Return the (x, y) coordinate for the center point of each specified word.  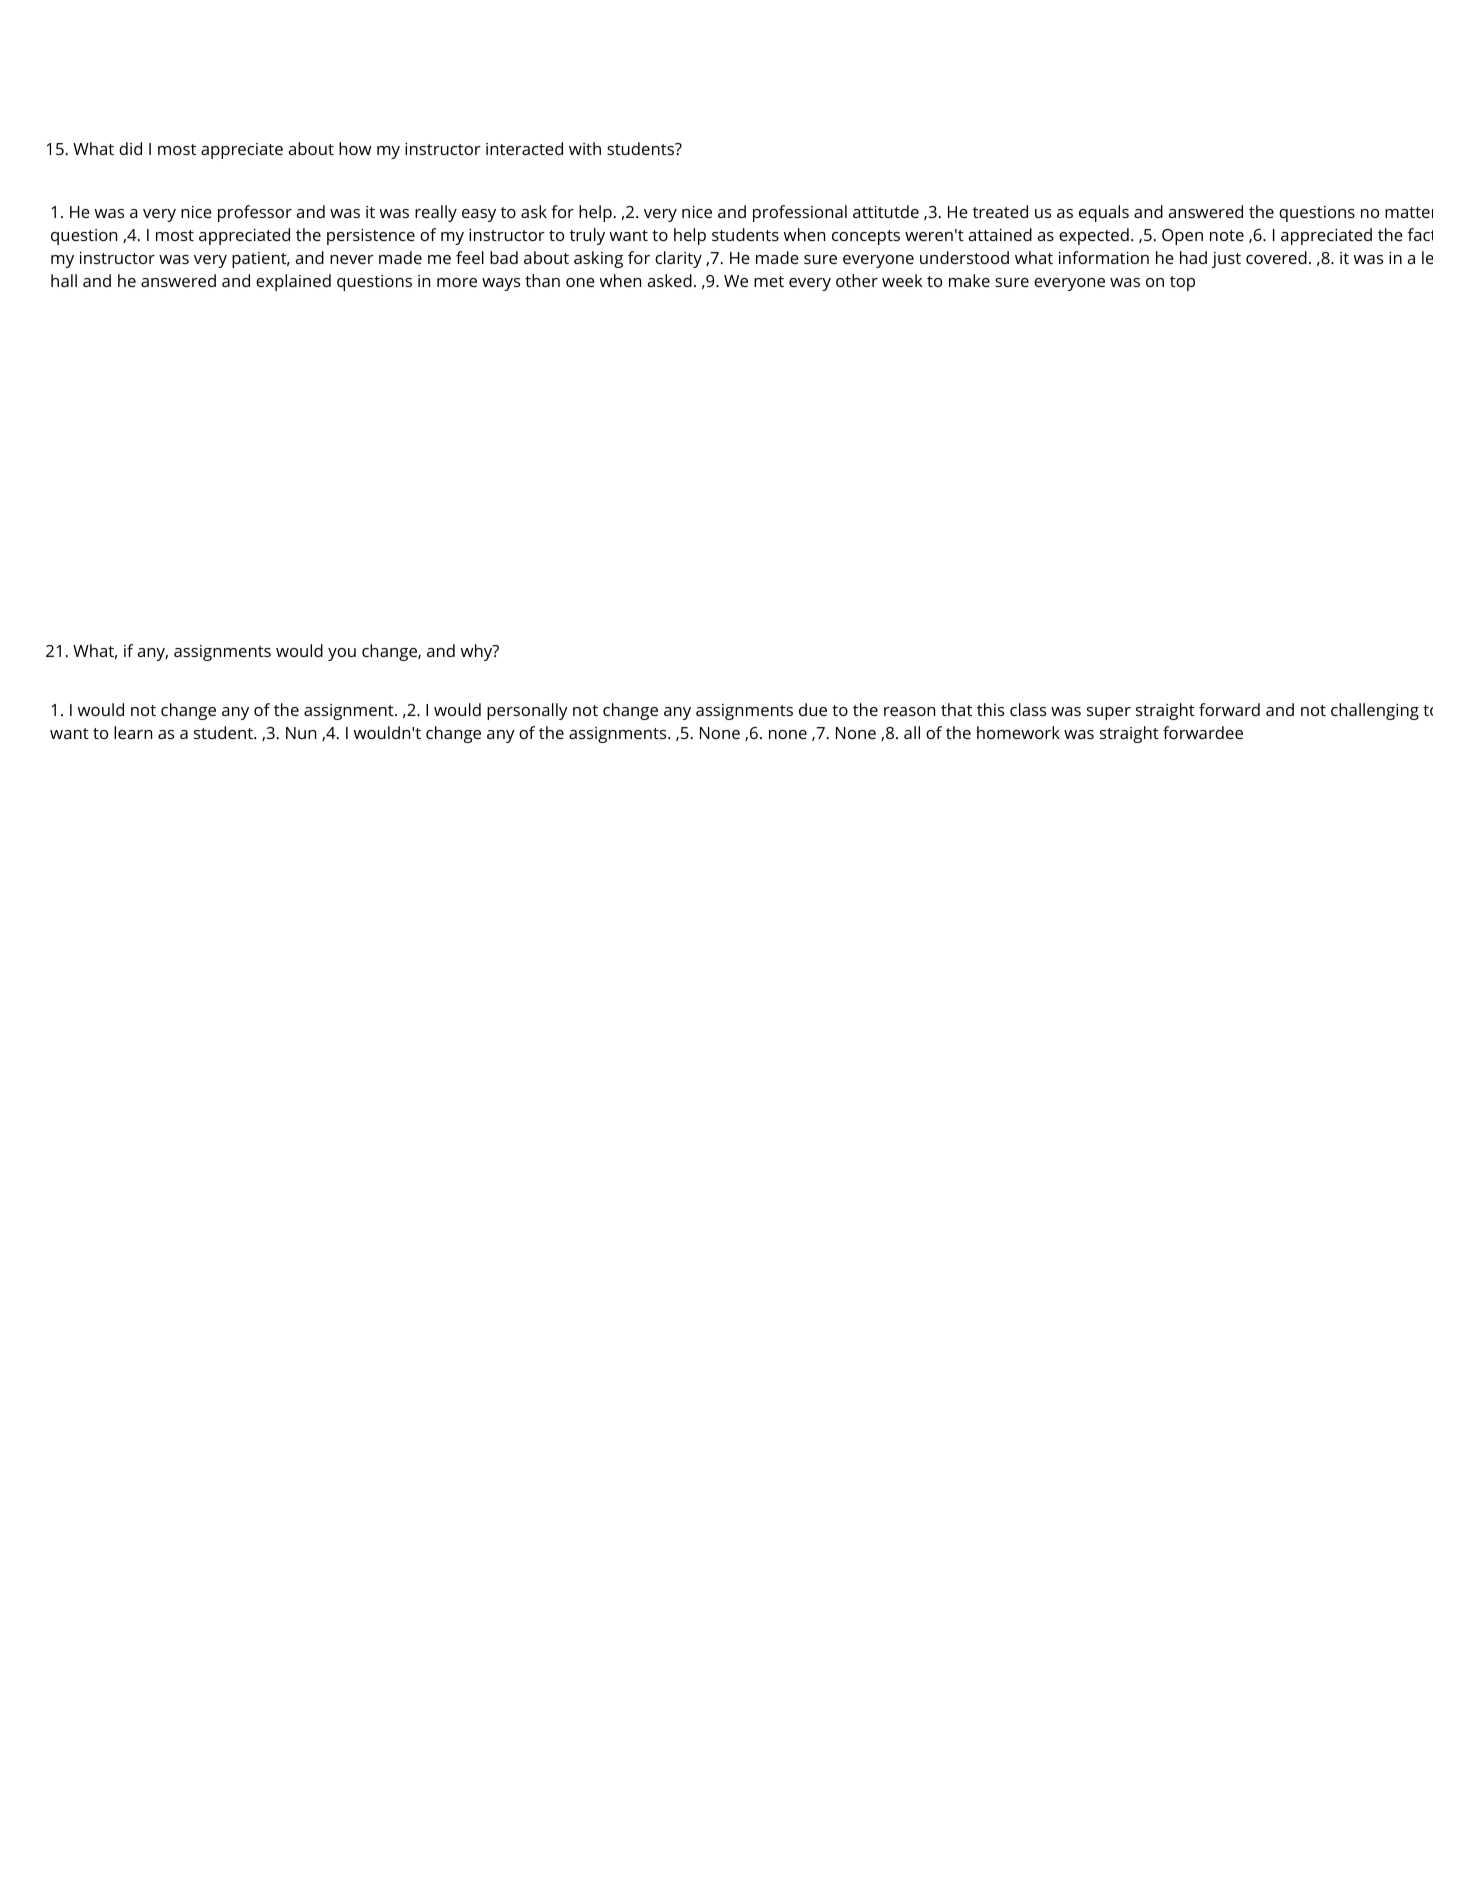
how (355, 148)
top (1182, 283)
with (585, 148)
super (1109, 713)
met (769, 281)
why (477, 652)
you (342, 654)
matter (1409, 212)
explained (293, 282)
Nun (301, 733)
